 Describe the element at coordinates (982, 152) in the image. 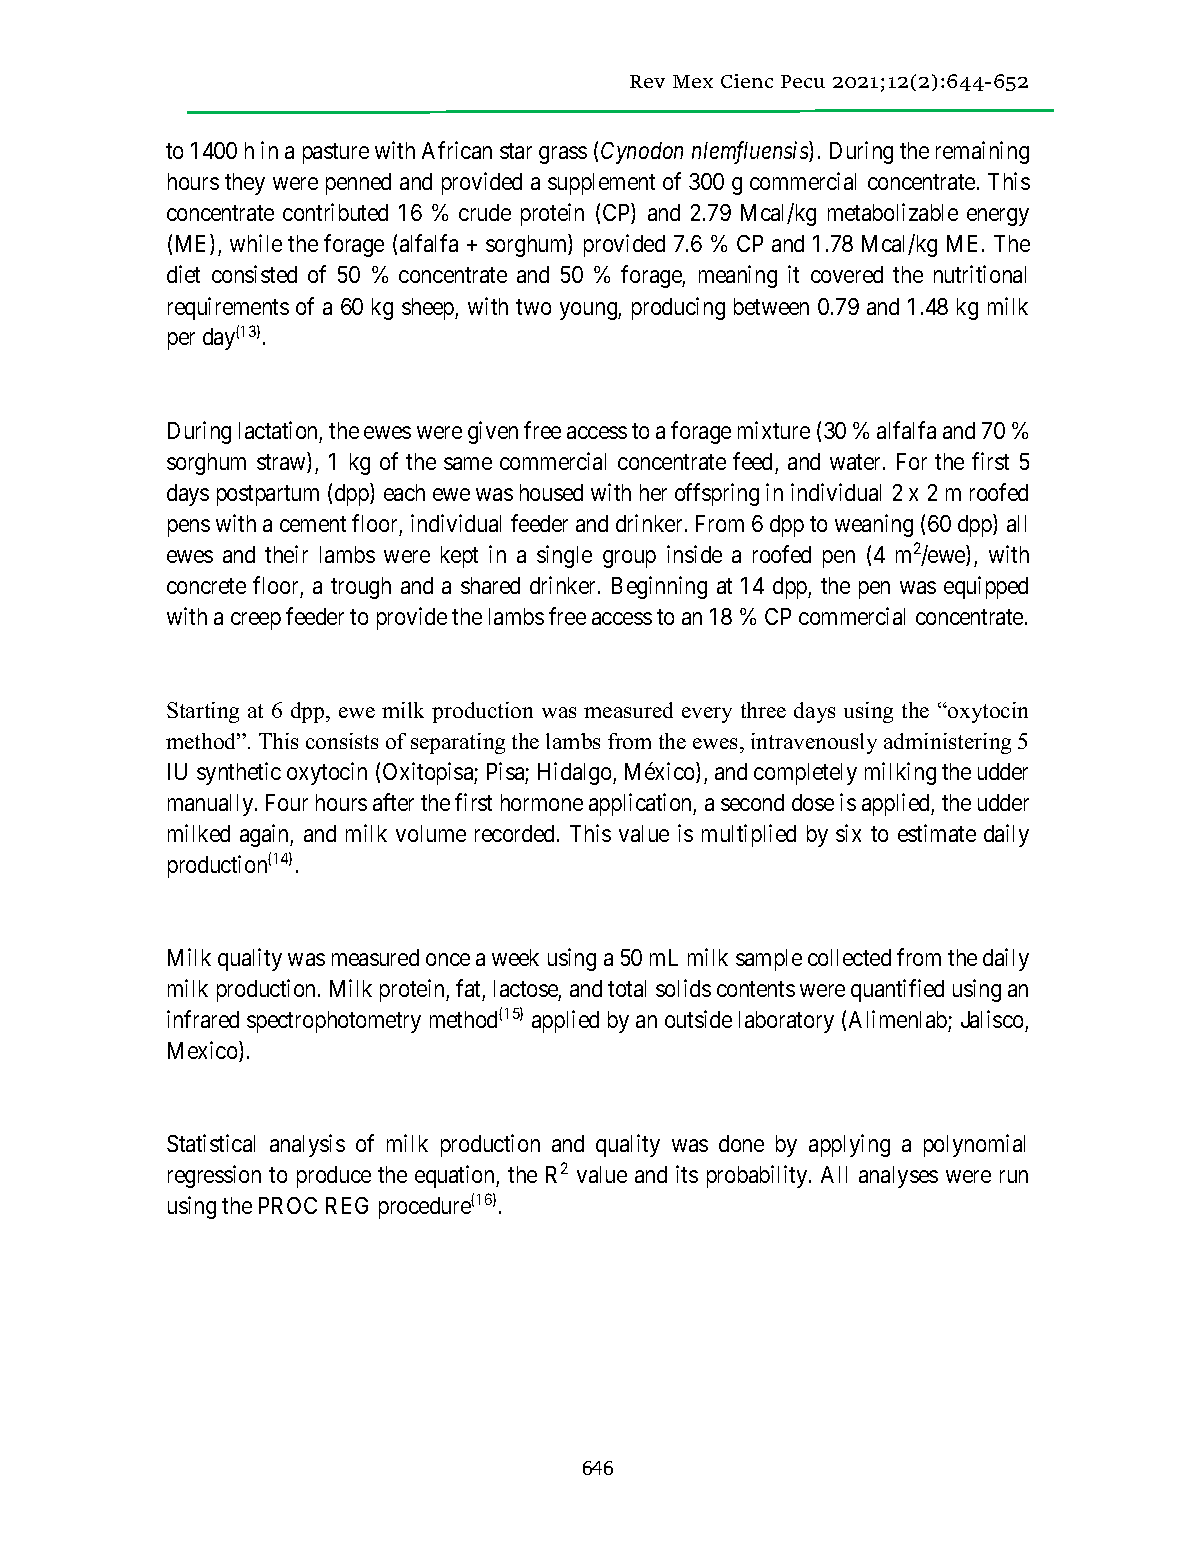

I see `remaining` at that location.
